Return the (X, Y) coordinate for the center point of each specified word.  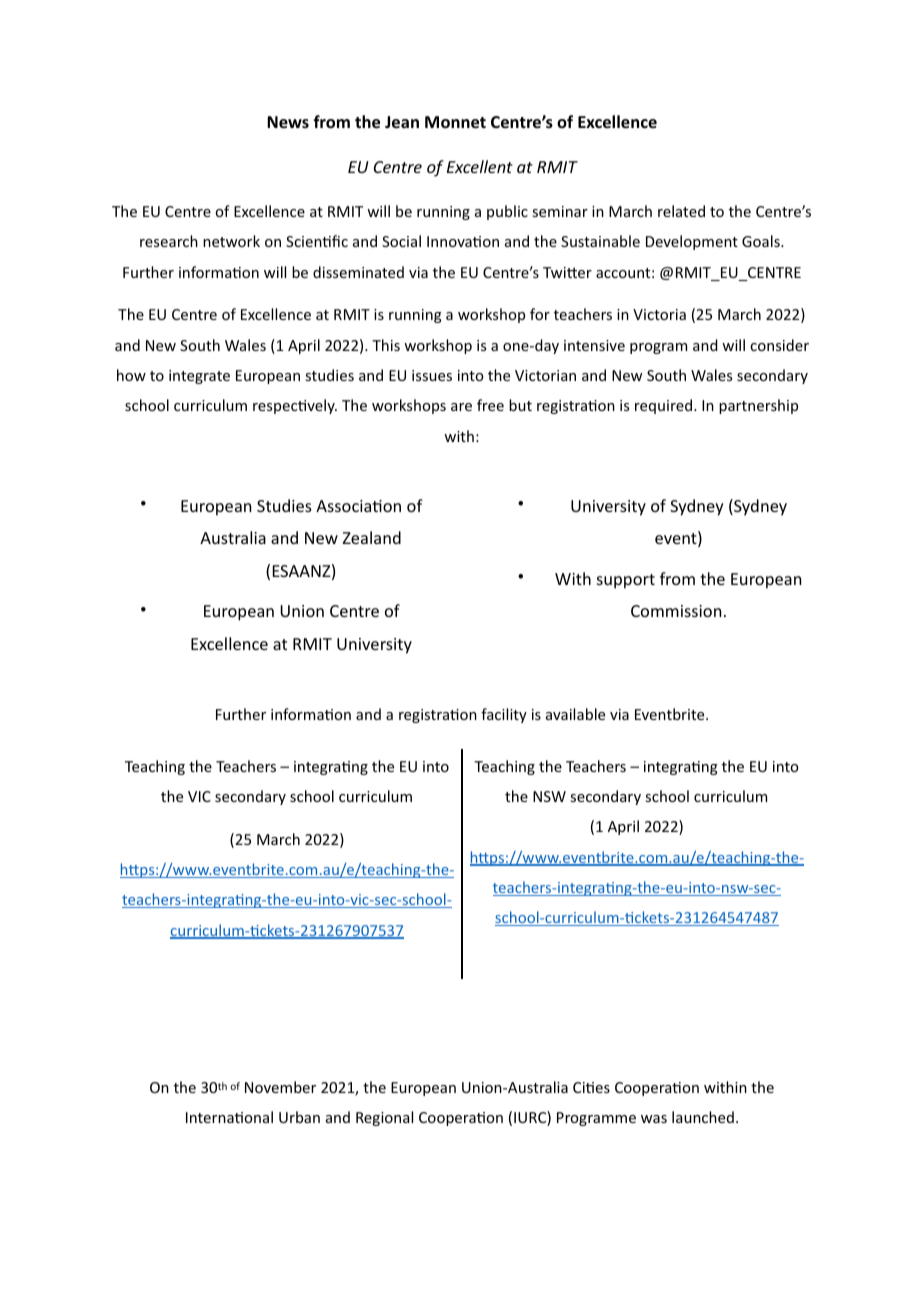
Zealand (372, 537)
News (288, 122)
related (681, 211)
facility (504, 715)
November (280, 1087)
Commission (676, 611)
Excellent (480, 166)
